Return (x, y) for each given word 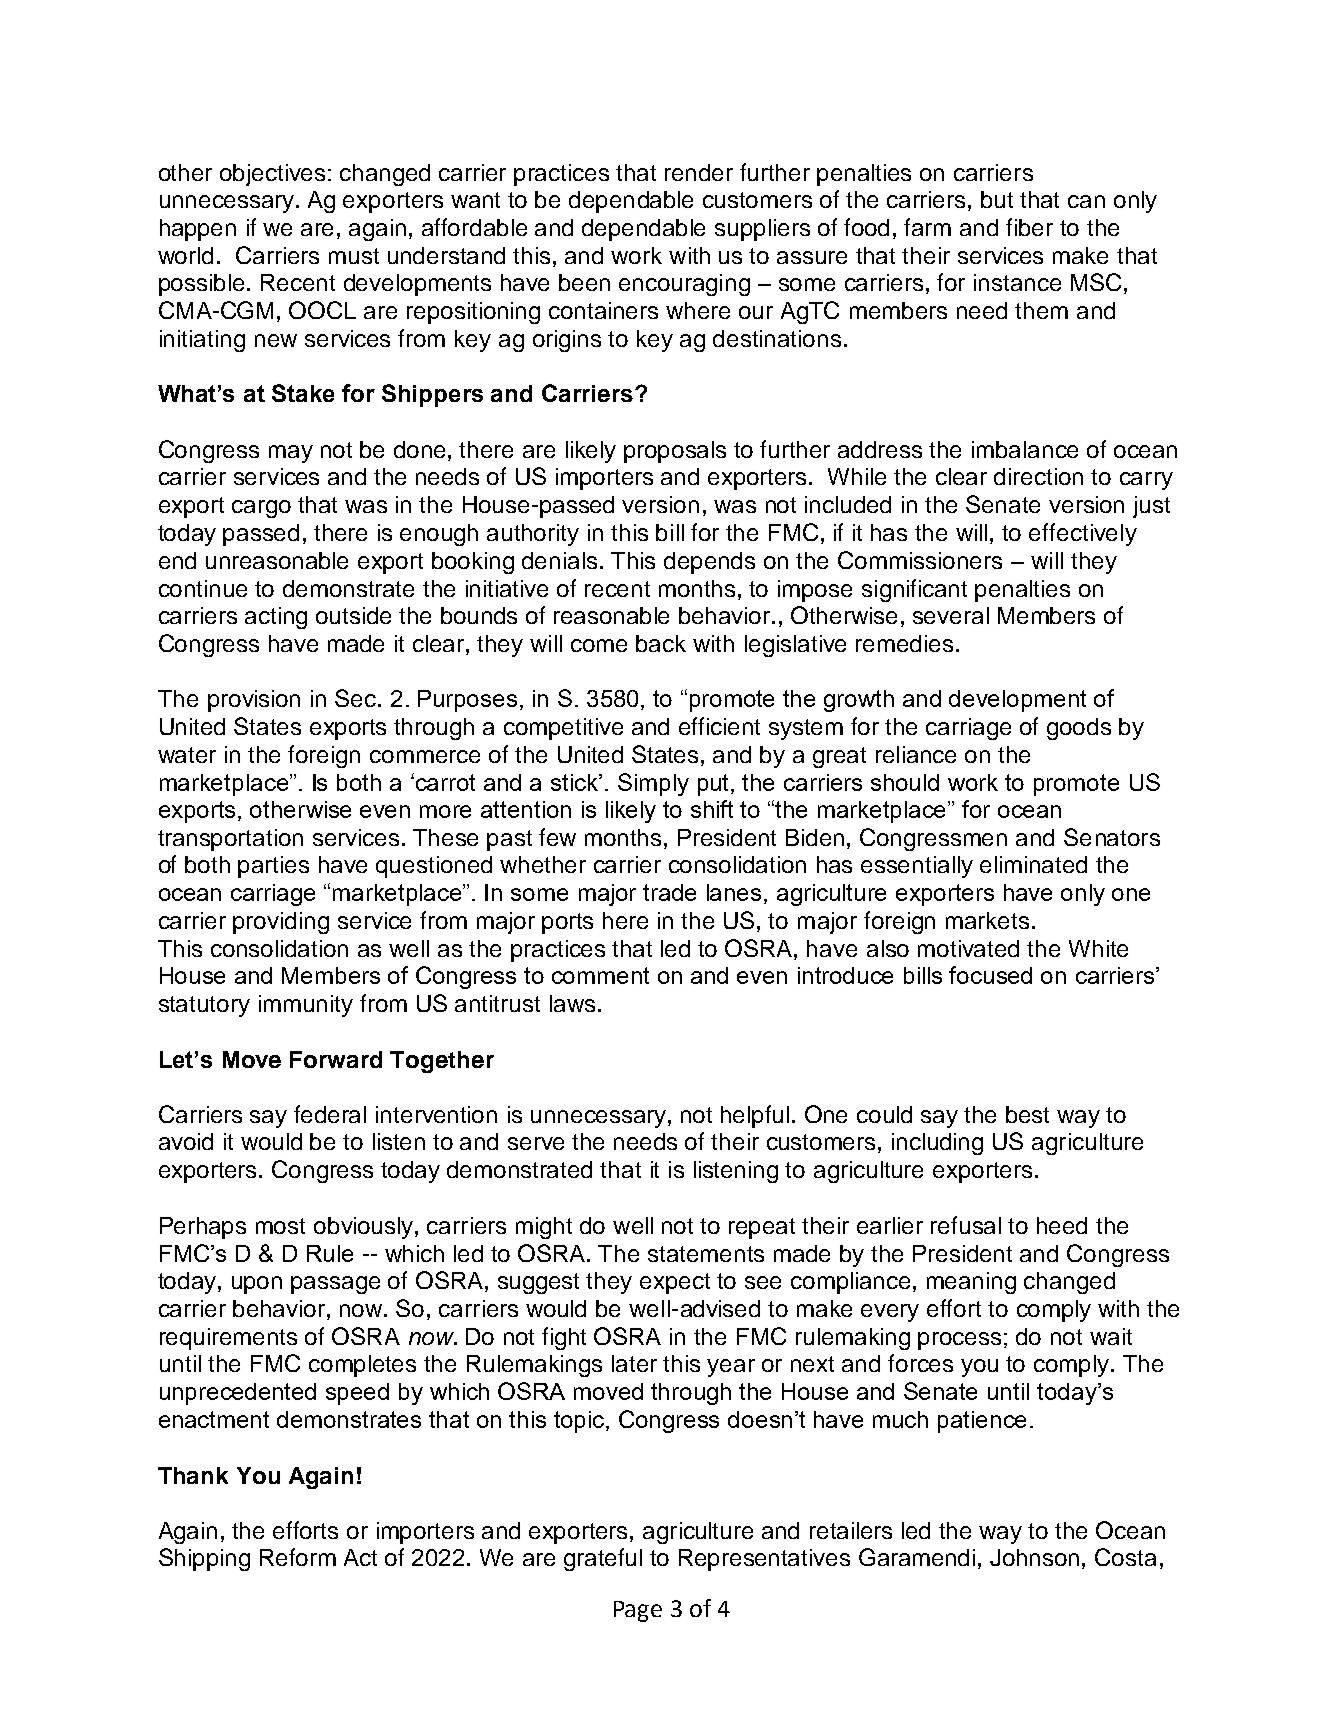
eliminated (1033, 864)
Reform (298, 1557)
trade (669, 892)
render (699, 172)
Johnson (1034, 1557)
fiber (1029, 227)
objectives (272, 175)
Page (638, 1611)
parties (273, 867)
